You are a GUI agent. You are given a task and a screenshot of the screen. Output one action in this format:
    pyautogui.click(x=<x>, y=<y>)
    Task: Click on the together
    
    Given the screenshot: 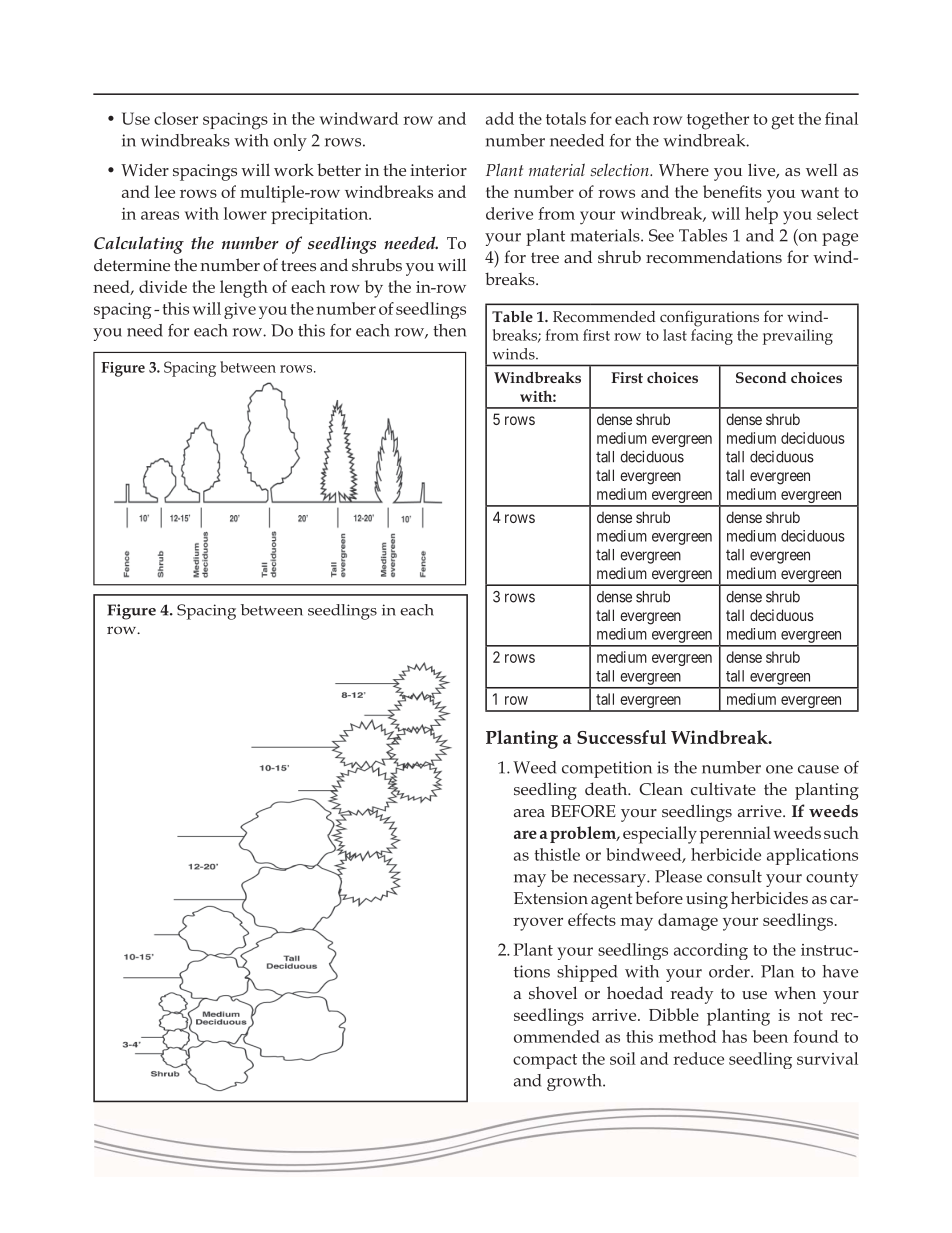 What is the action you would take?
    pyautogui.click(x=718, y=121)
